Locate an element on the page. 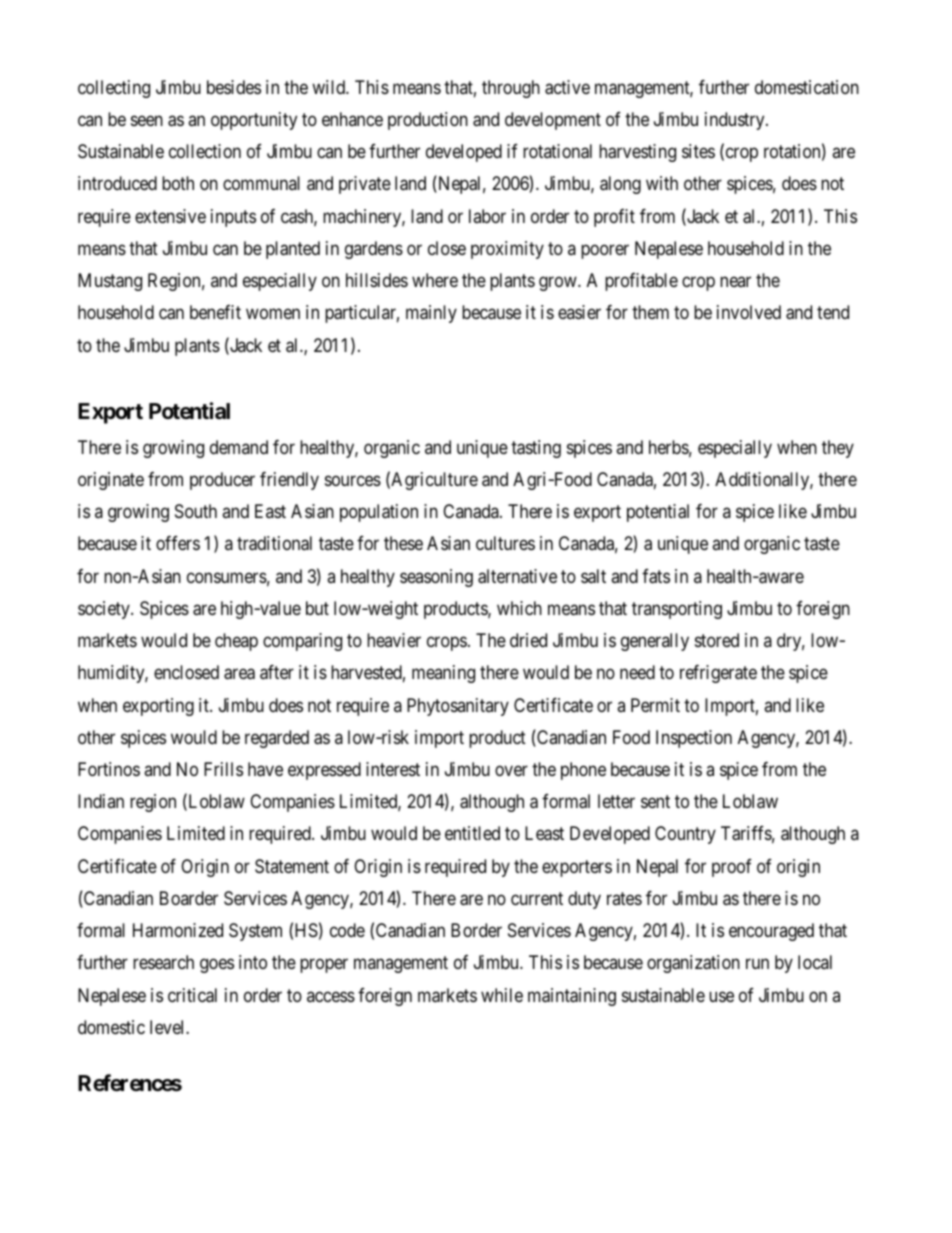 The width and height of the page is (952, 1233). cultures is located at coordinates (505, 543).
